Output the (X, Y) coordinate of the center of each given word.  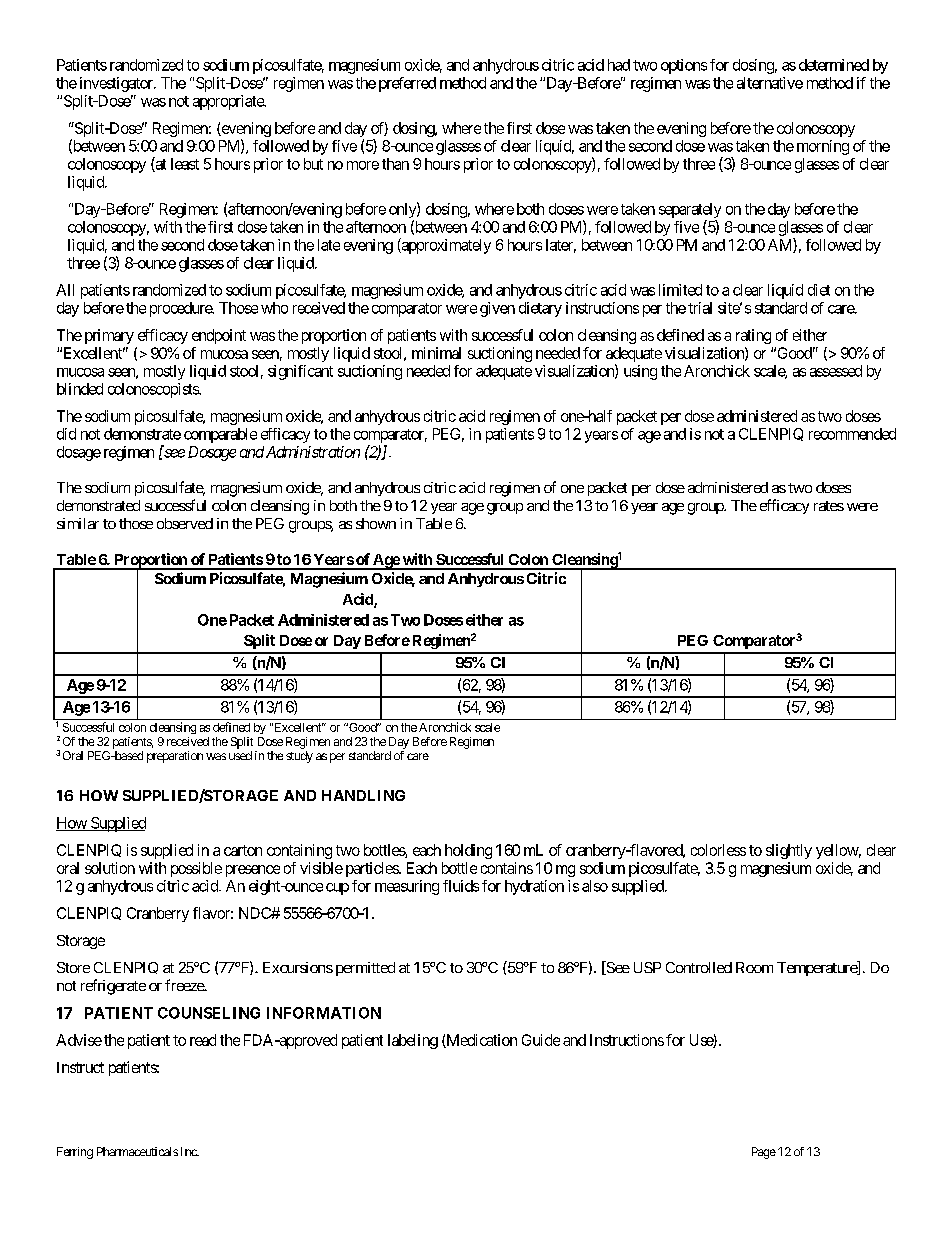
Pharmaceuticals (137, 1151)
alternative (770, 83)
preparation (175, 757)
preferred (407, 84)
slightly (789, 851)
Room (754, 967)
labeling (413, 1041)
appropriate (229, 102)
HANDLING (363, 795)
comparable (220, 435)
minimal (436, 353)
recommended (852, 434)
